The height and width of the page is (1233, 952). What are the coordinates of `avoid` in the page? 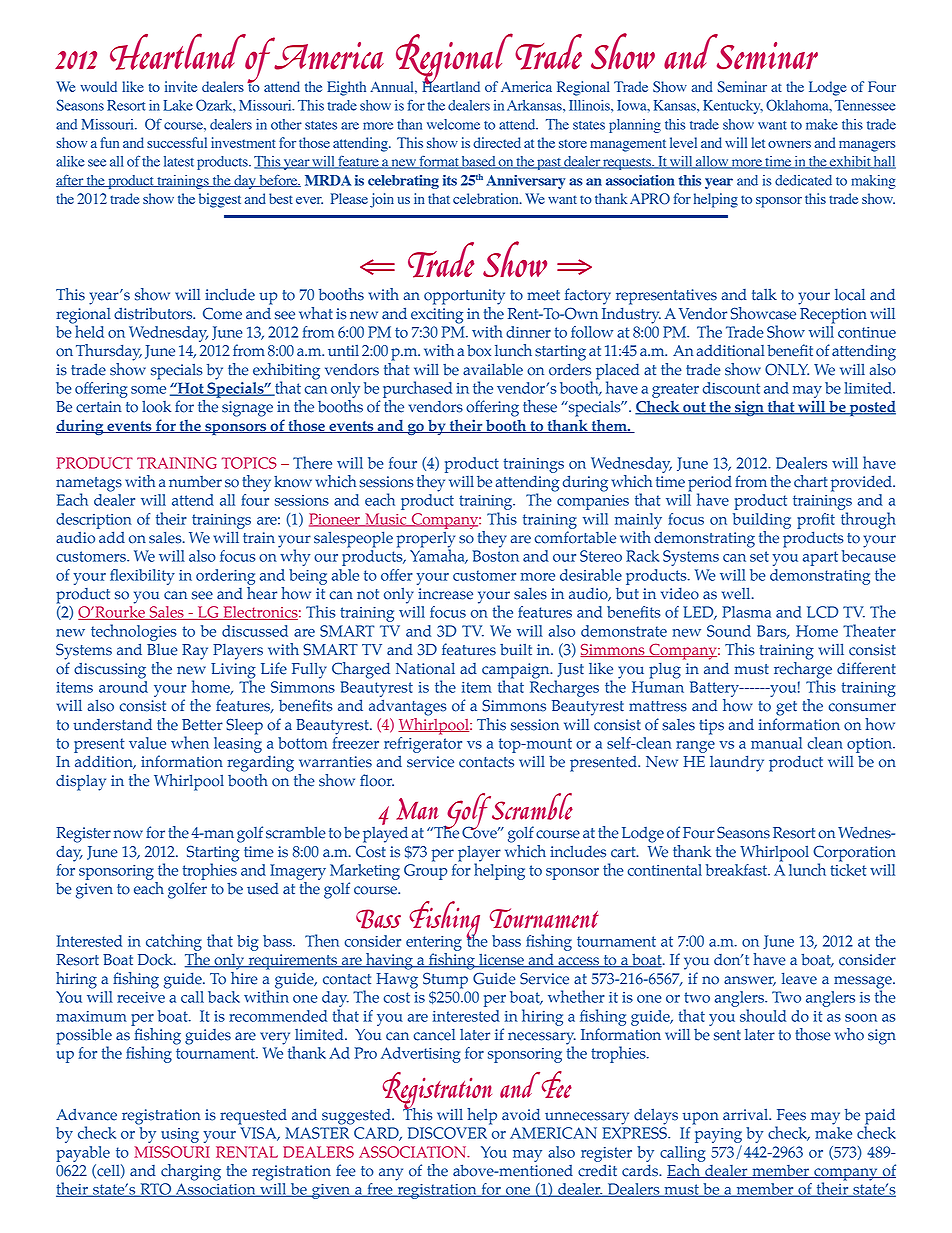 It's located at (521, 1114).
